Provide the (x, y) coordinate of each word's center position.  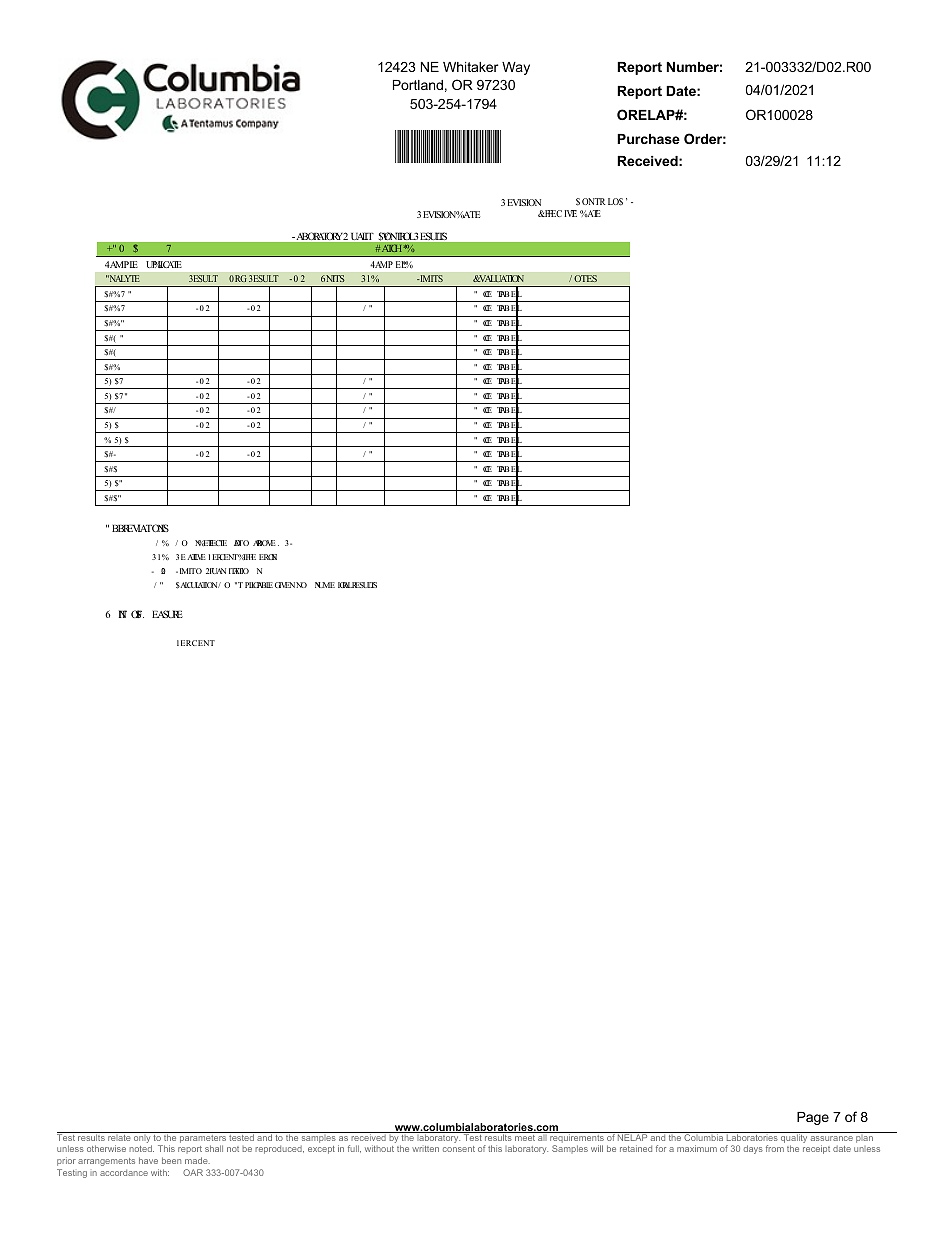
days (753, 1149)
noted (141, 1148)
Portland (418, 85)
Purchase (648, 139)
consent (459, 1149)
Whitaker (471, 67)
